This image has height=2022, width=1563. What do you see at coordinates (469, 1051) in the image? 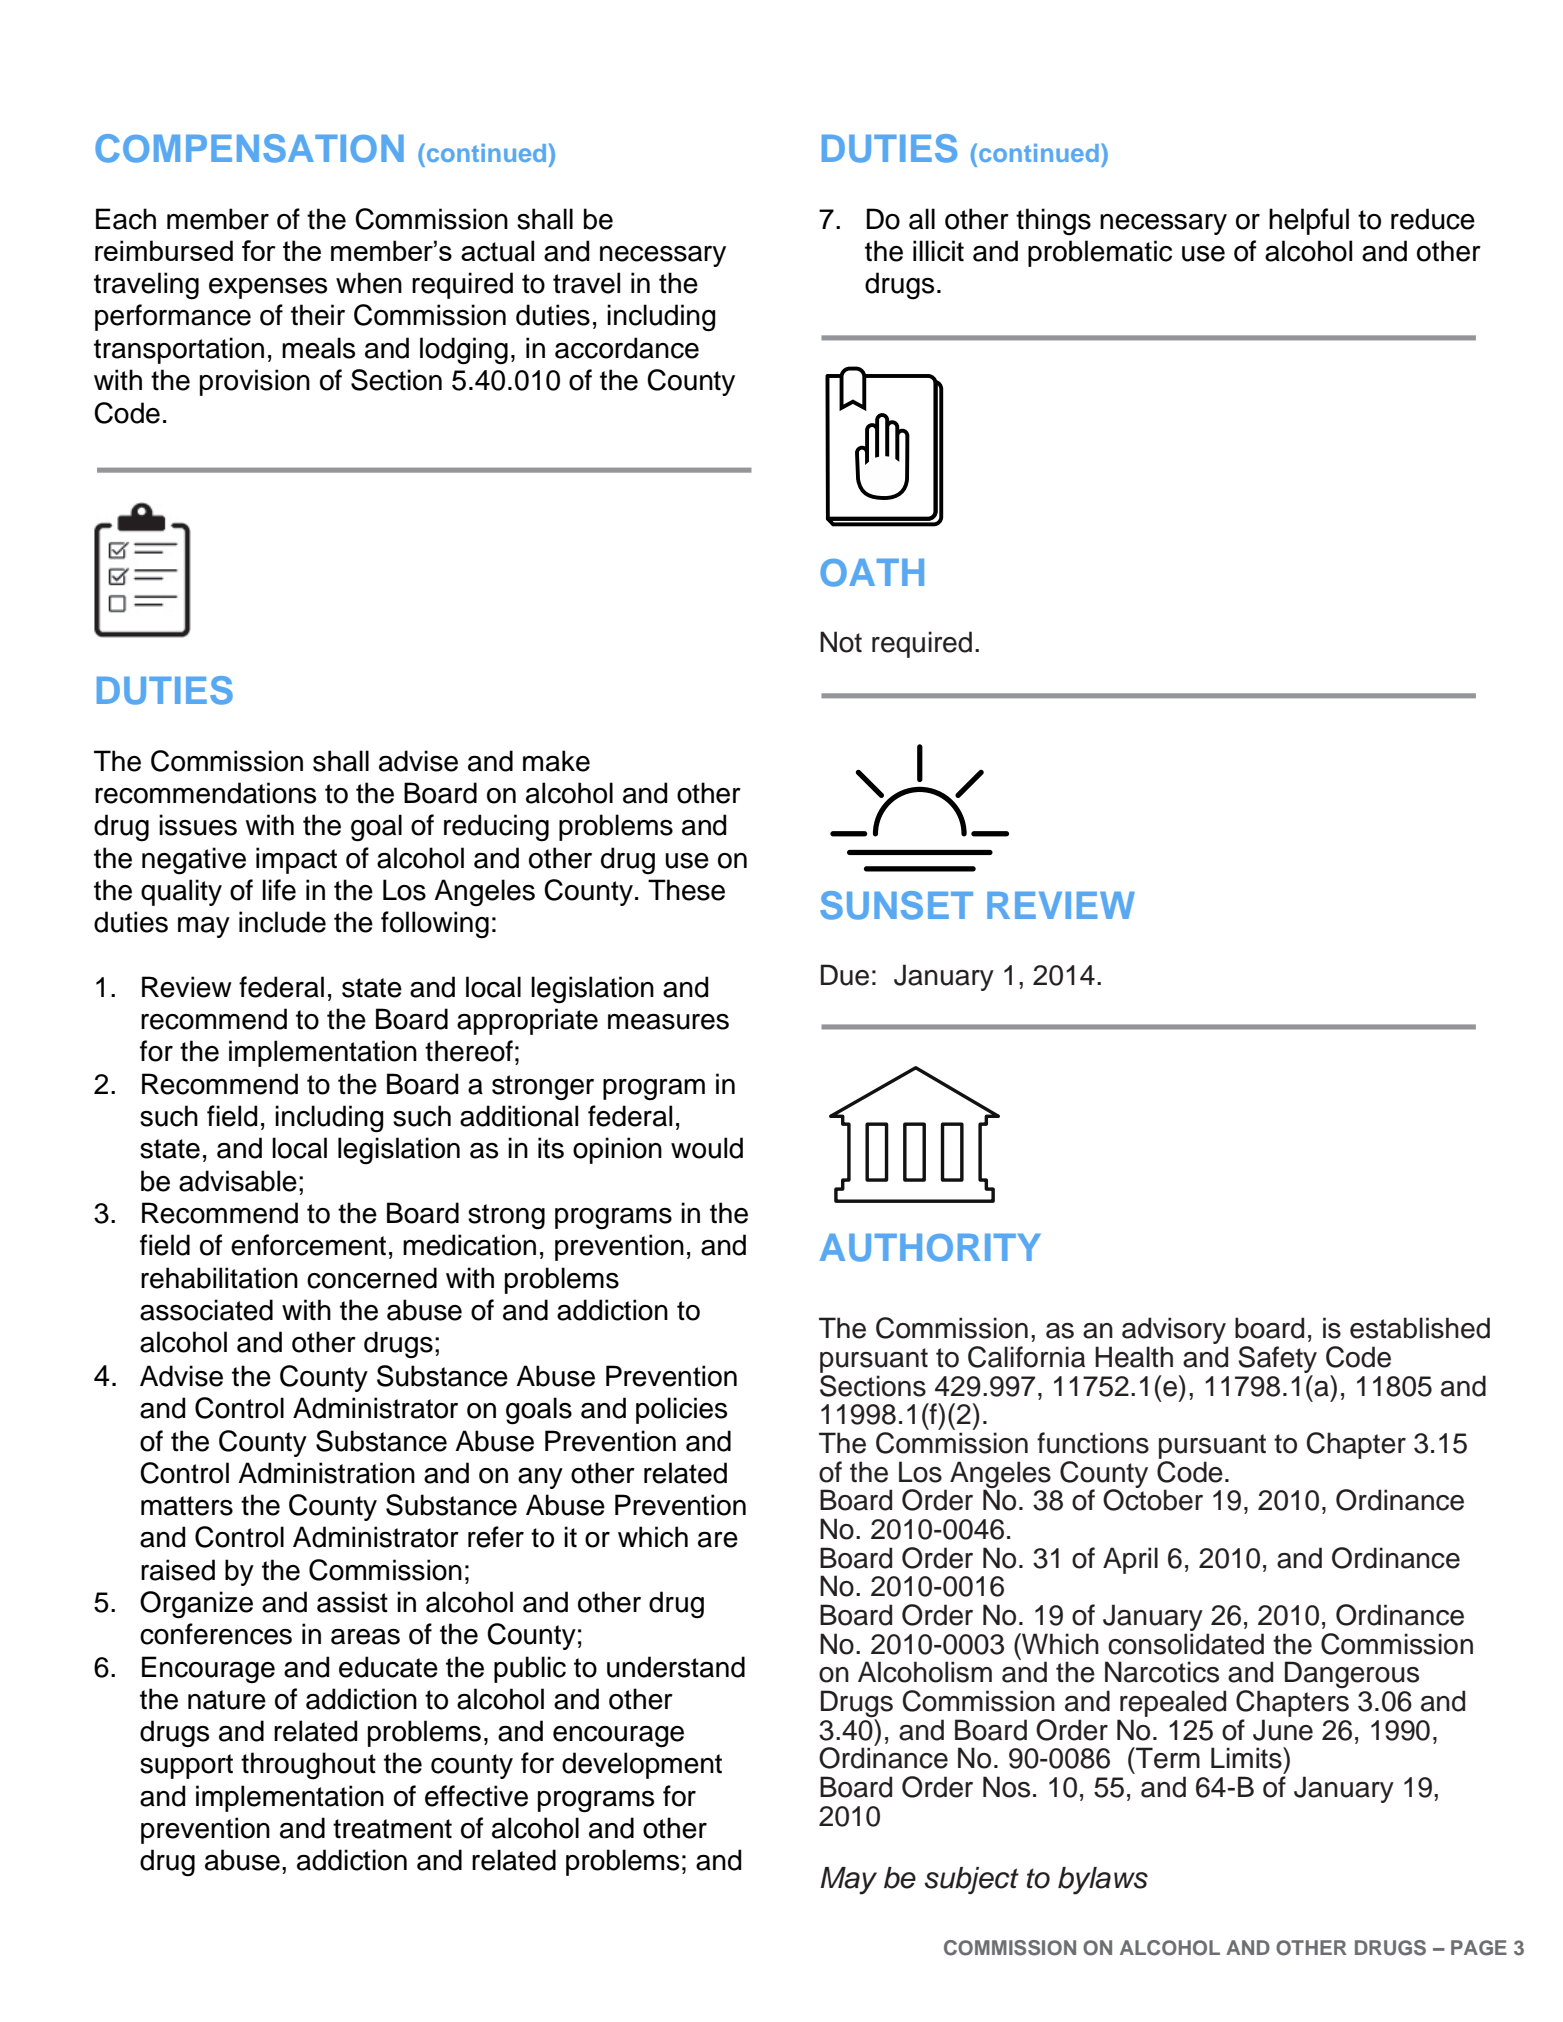
I see `thereof` at bounding box center [469, 1051].
